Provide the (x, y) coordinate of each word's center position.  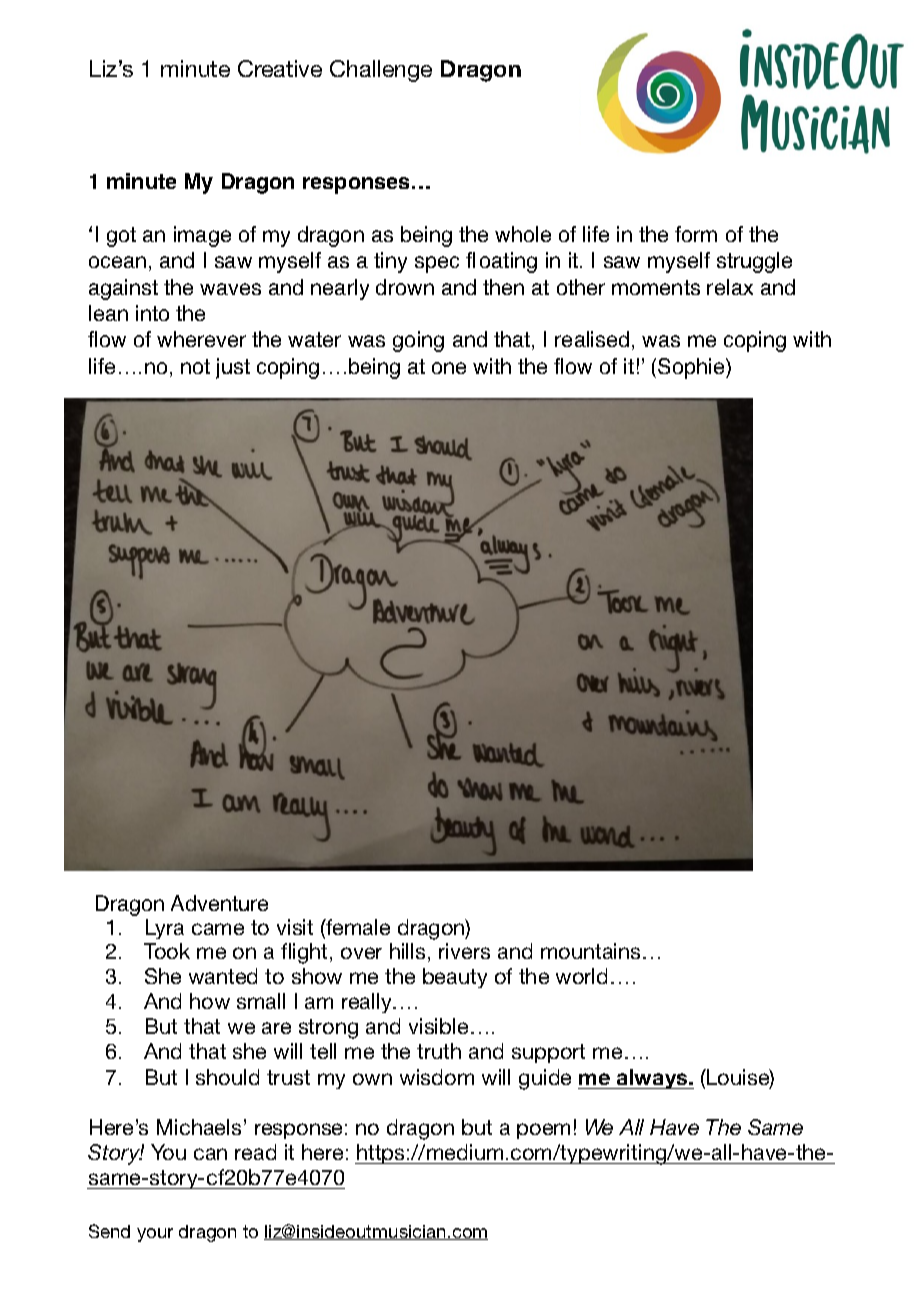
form (696, 234)
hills (407, 951)
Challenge (381, 71)
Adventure (219, 903)
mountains (590, 951)
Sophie (692, 368)
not (195, 366)
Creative (280, 68)
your (155, 1235)
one (449, 368)
